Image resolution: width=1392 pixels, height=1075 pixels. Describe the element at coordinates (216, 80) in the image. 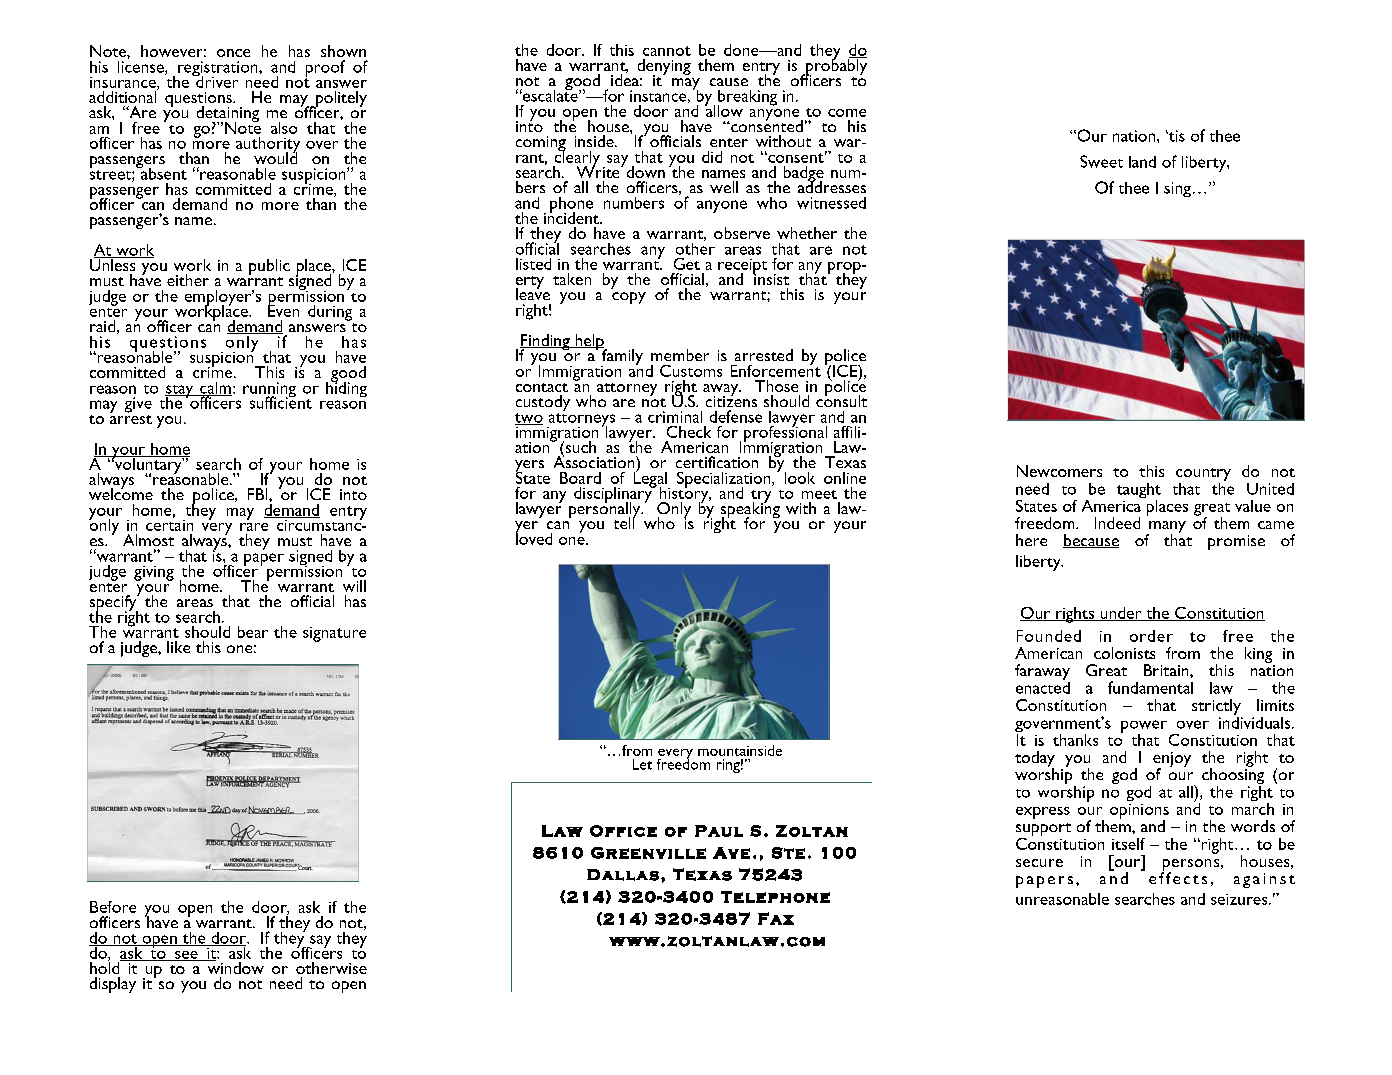

I see `driver` at that location.
